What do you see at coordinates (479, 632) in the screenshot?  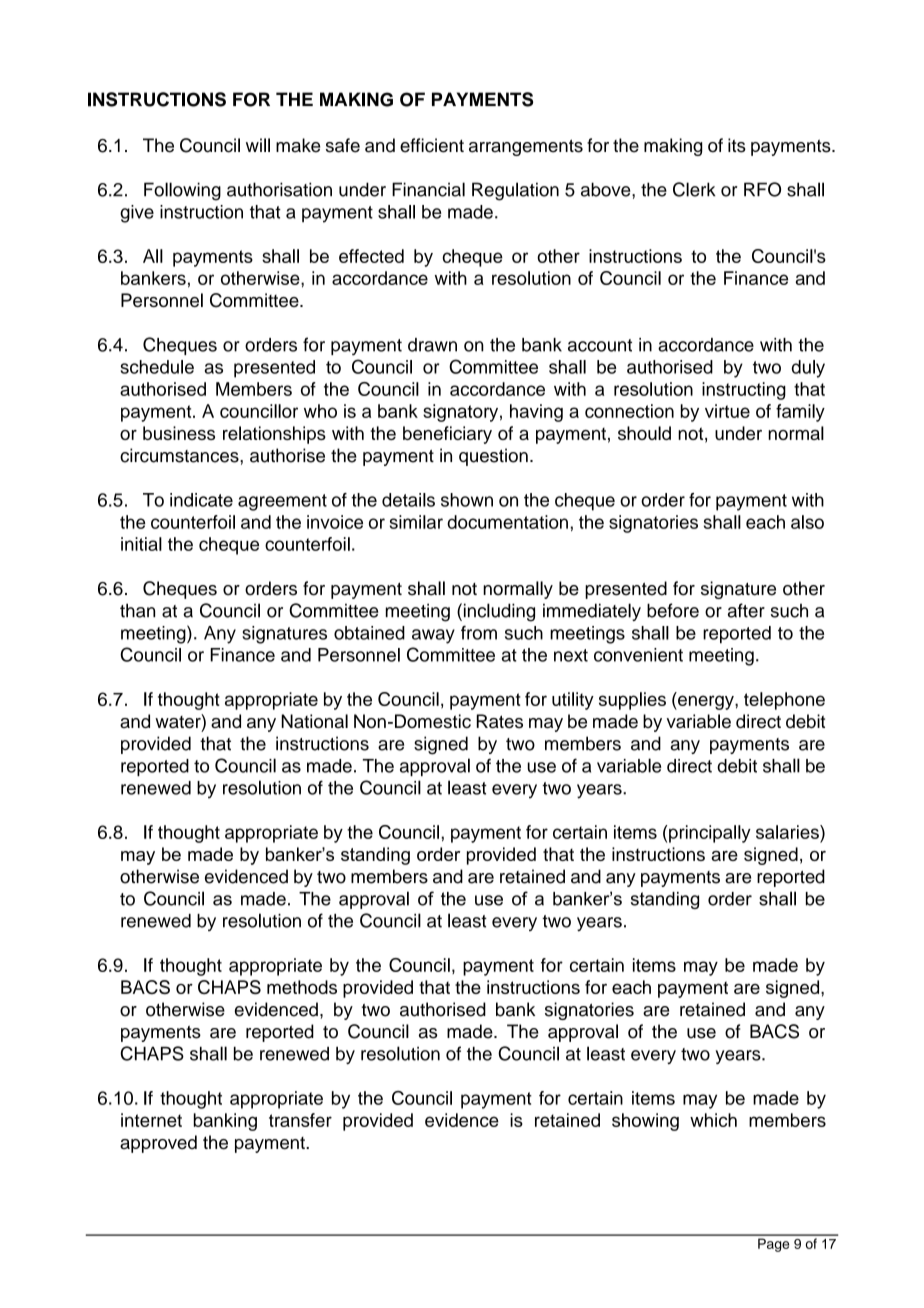 I see `from` at bounding box center [479, 632].
